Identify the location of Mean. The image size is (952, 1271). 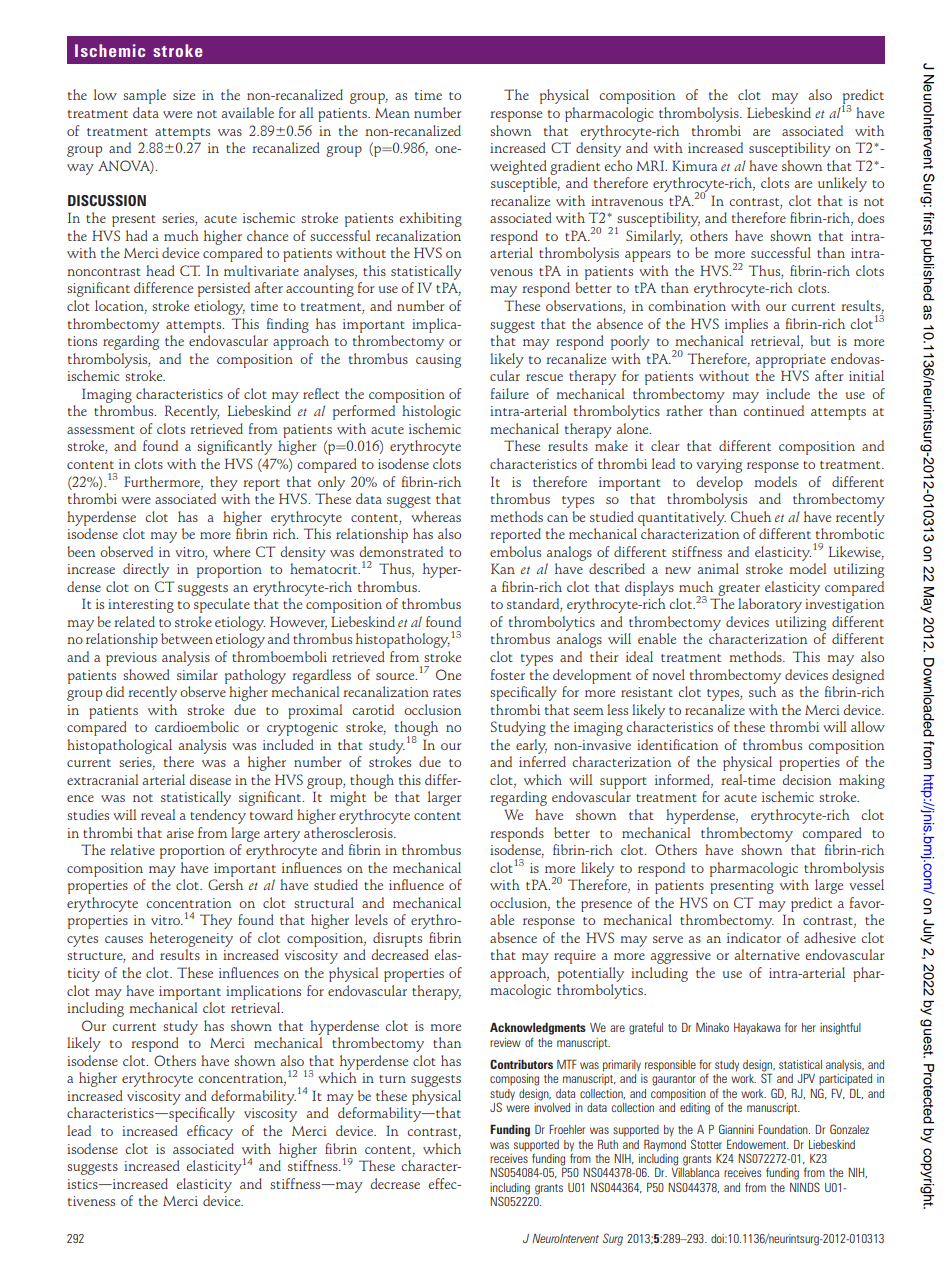
(392, 113).
